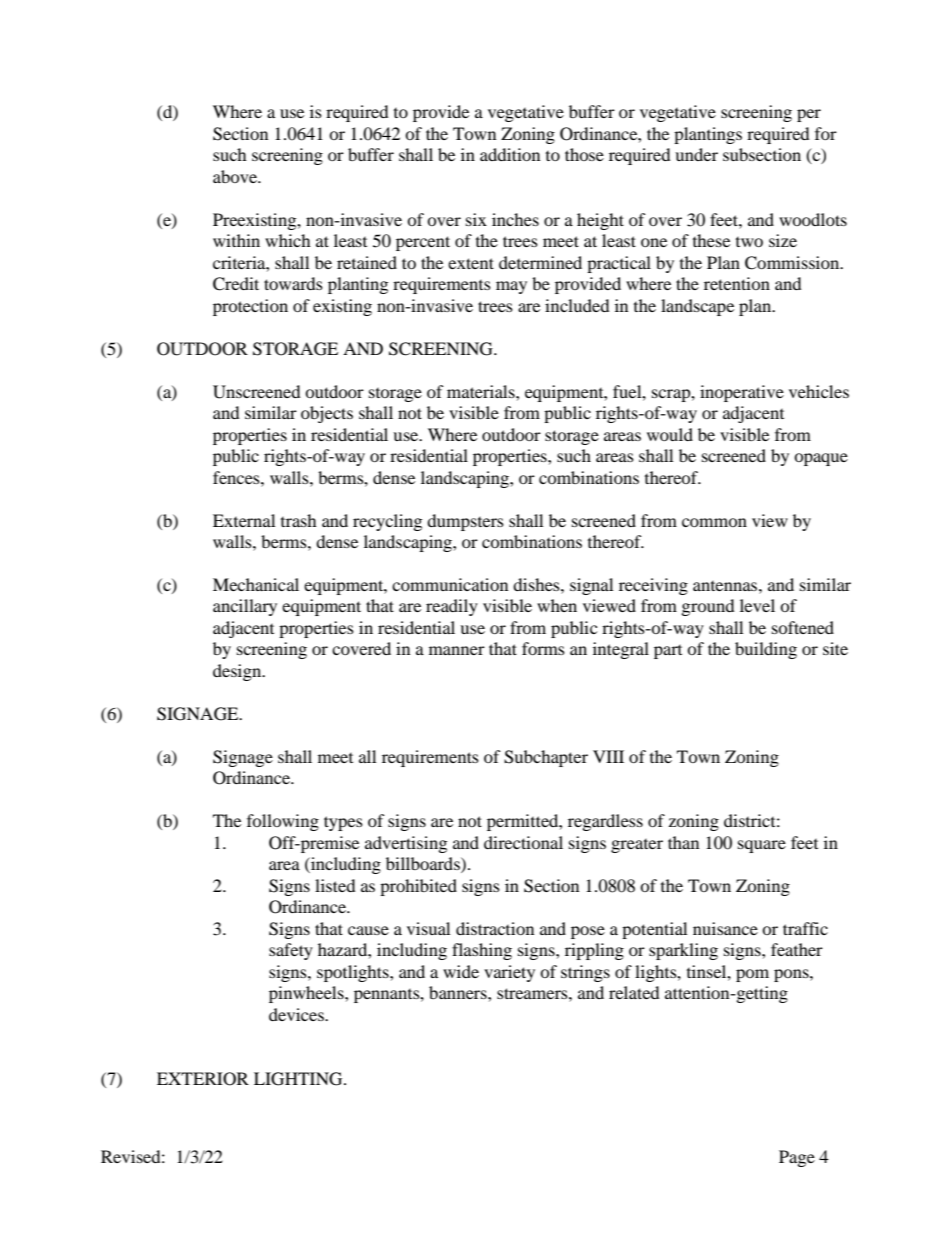  I want to click on inoperative, so click(742, 393).
